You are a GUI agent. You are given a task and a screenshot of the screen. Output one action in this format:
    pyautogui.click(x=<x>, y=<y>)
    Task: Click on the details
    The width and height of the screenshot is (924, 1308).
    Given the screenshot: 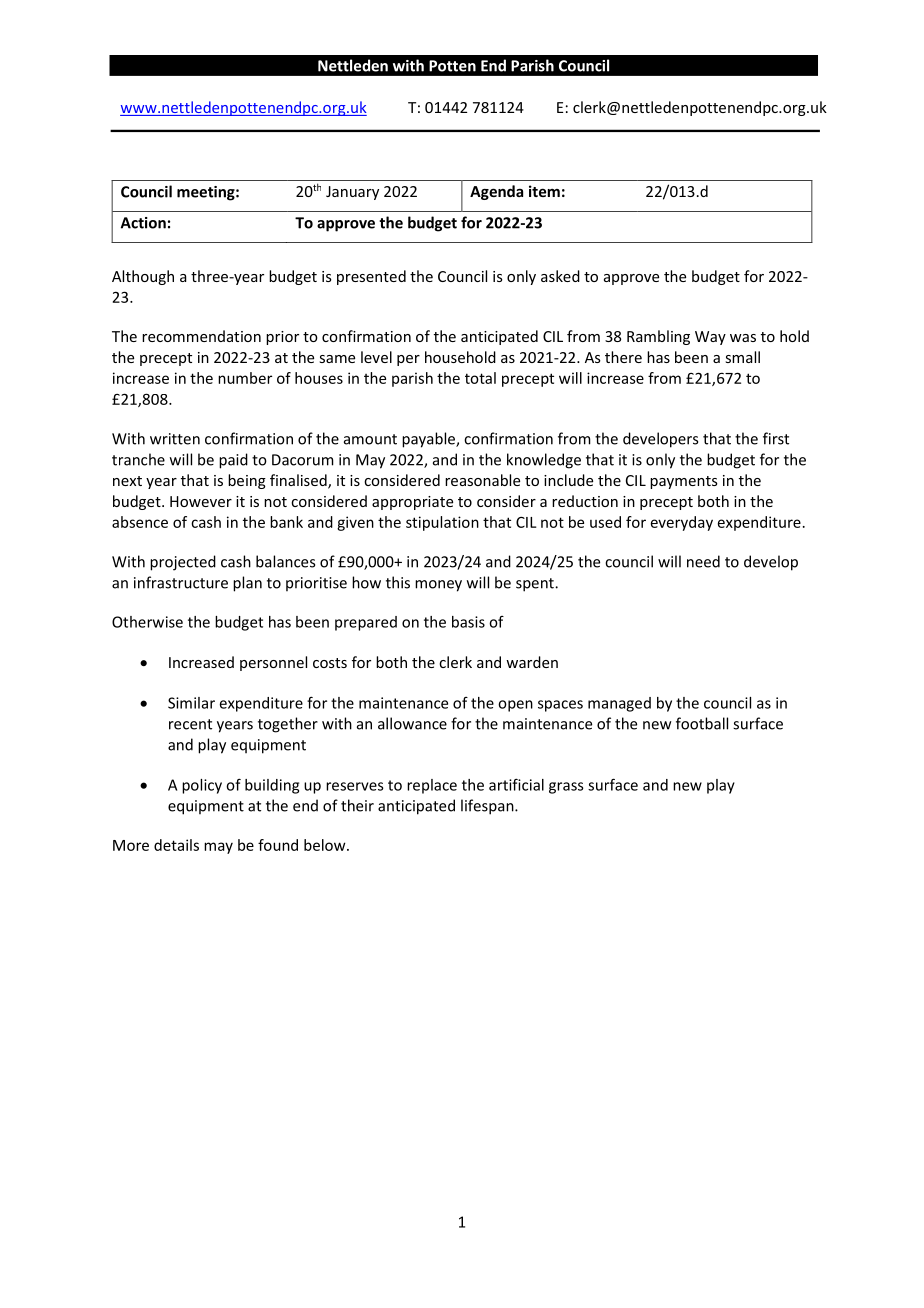 What is the action you would take?
    pyautogui.click(x=176, y=845)
